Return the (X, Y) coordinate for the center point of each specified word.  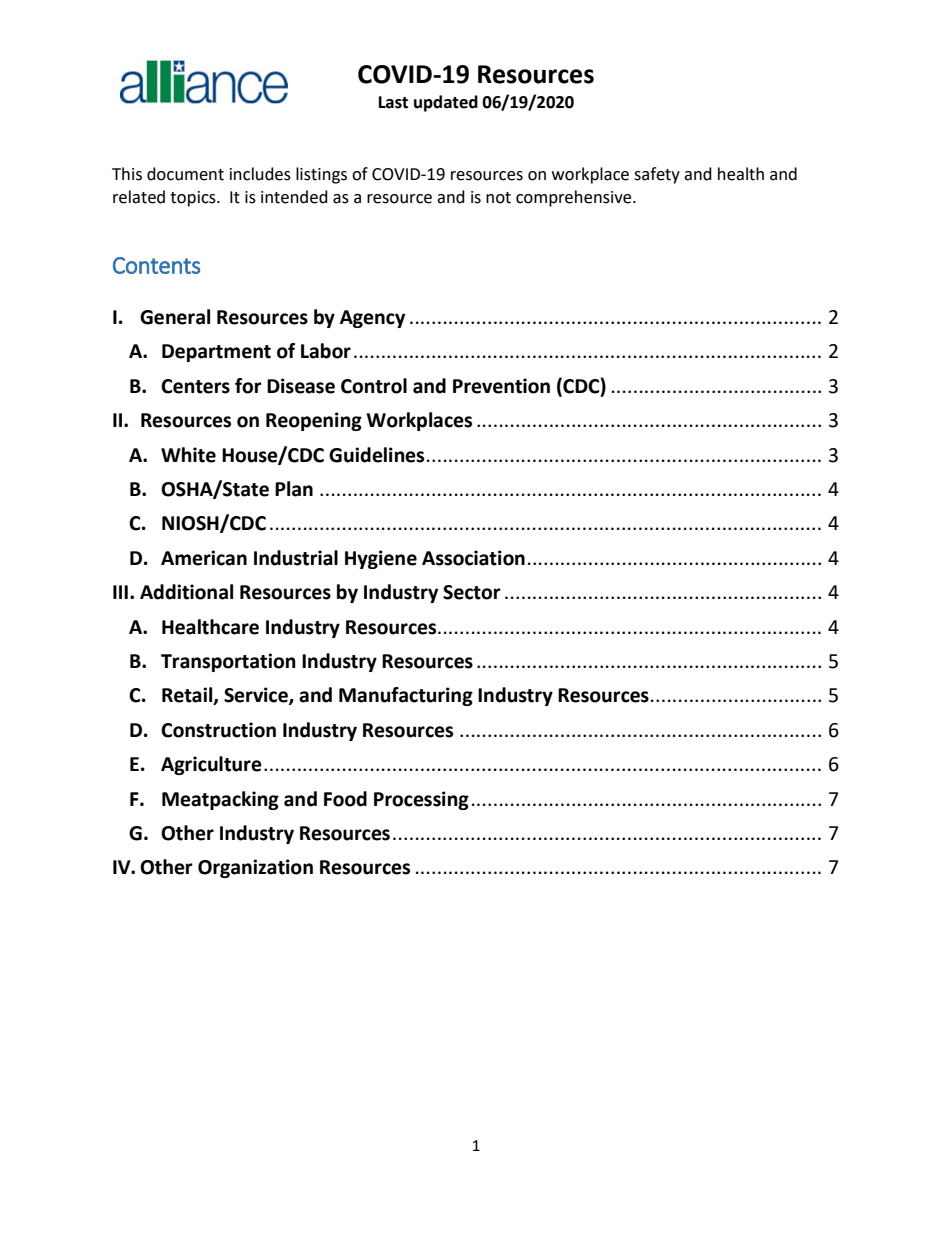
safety (657, 175)
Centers (195, 386)
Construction (218, 730)
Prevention (501, 386)
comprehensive (575, 198)
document (185, 174)
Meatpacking (220, 800)
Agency (372, 319)
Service (257, 696)
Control (374, 386)
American (204, 558)
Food (345, 799)
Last (393, 102)
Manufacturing (406, 696)
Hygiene (381, 559)
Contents (156, 265)
